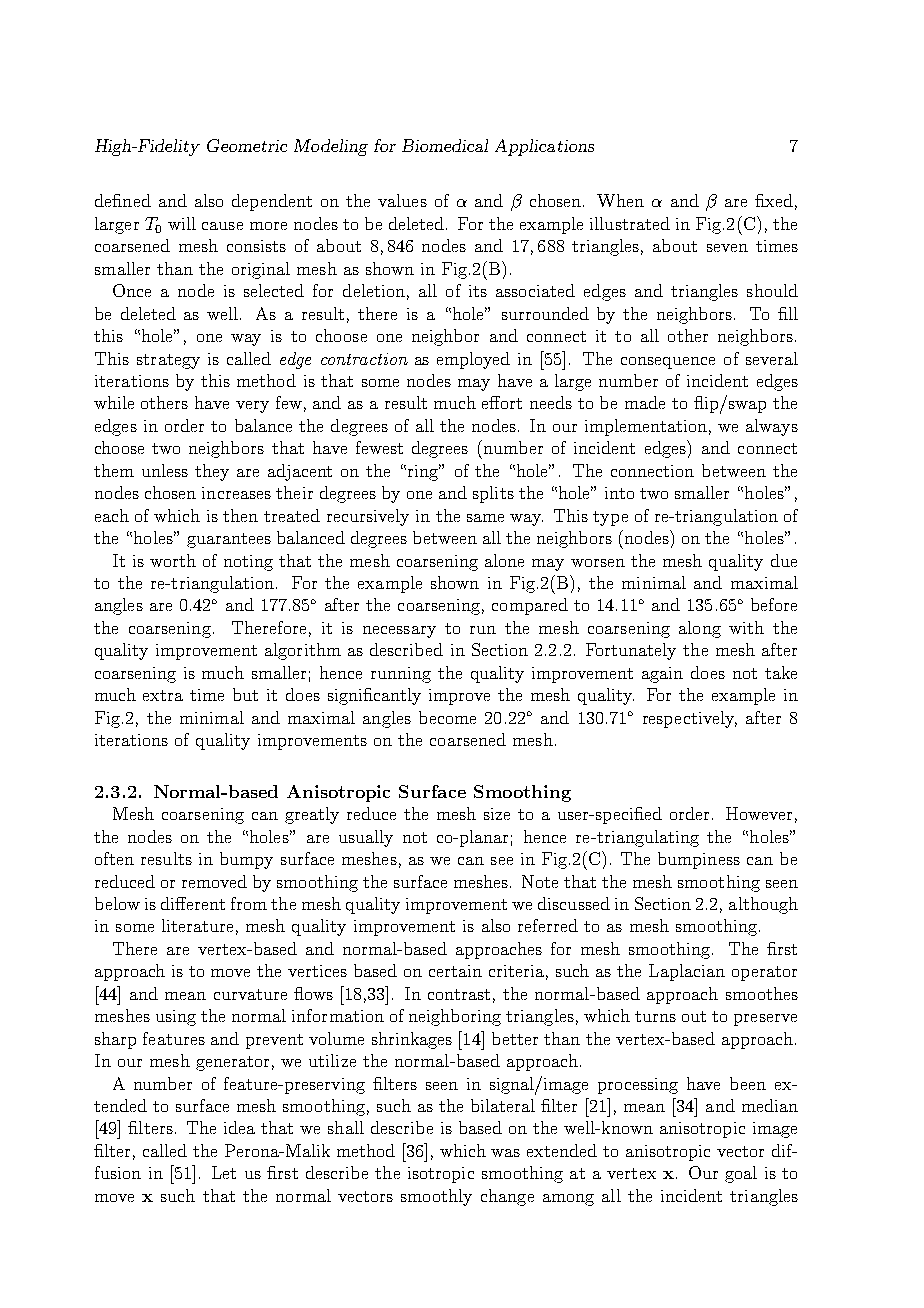  I want to click on idea, so click(239, 1127).
